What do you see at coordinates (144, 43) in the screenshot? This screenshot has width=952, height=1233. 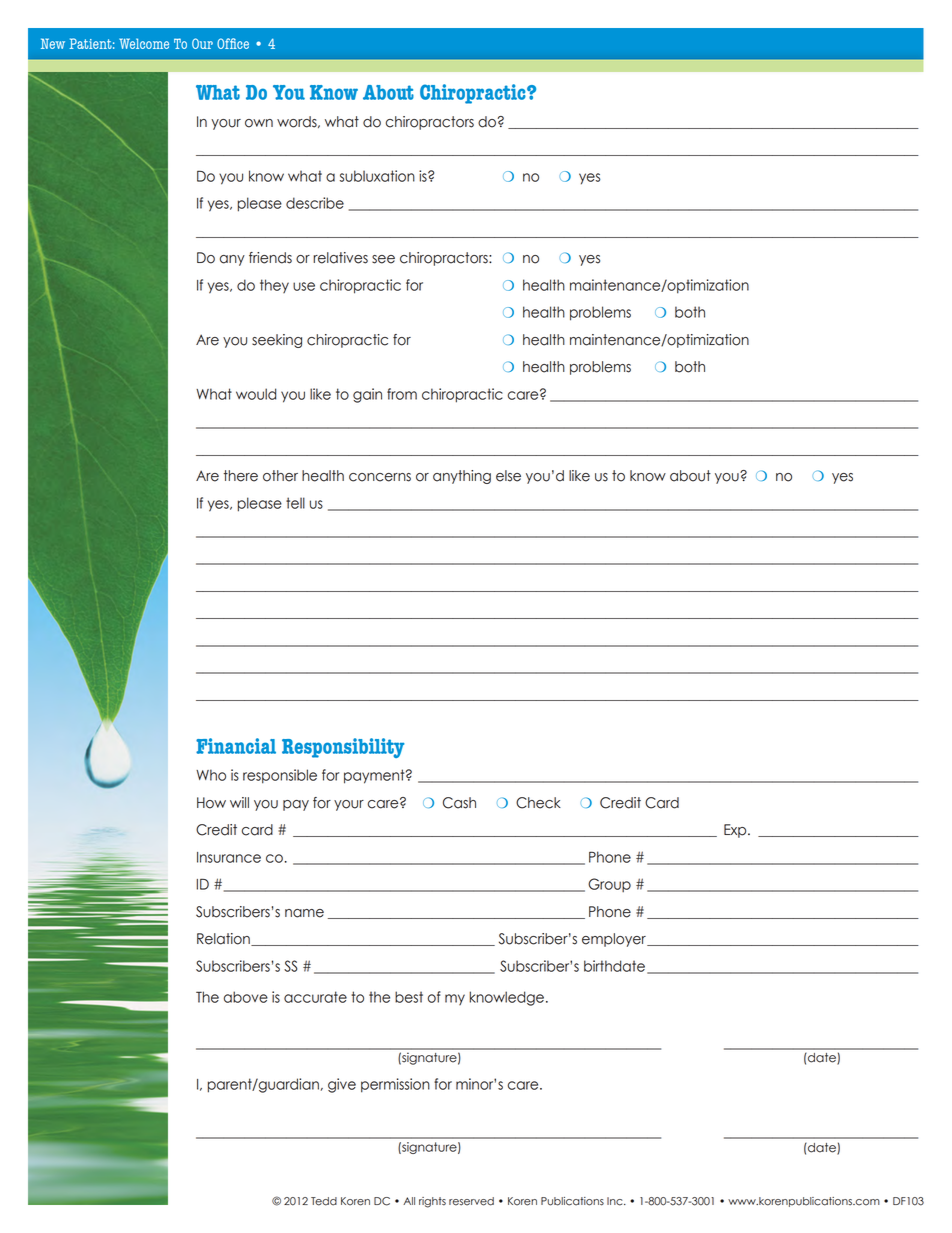 I see `Welcome` at bounding box center [144, 43].
